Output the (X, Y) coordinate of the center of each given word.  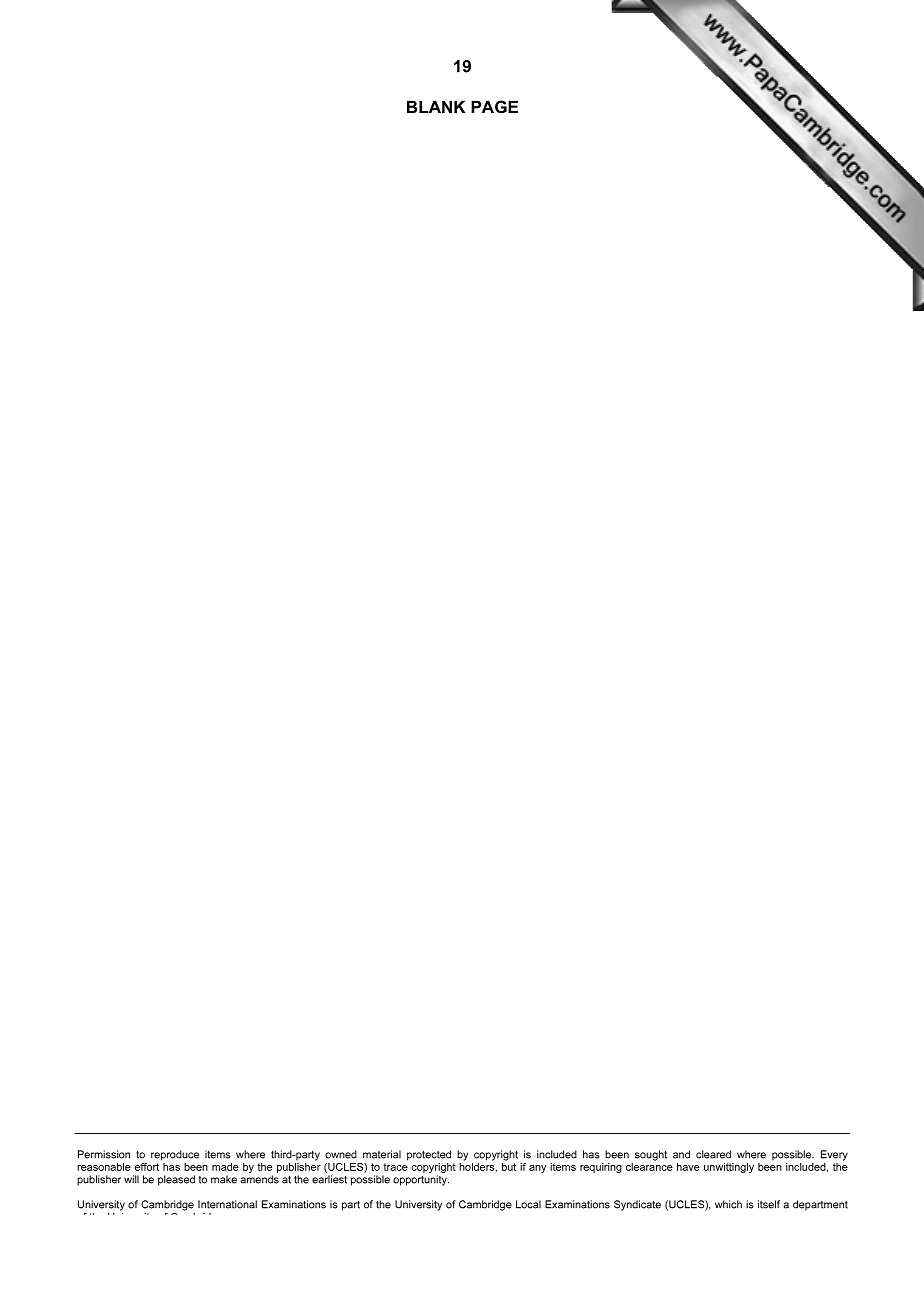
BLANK (436, 106)
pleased (176, 1180)
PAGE (494, 107)
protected (429, 1155)
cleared (713, 1154)
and (681, 1154)
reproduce (175, 1155)
